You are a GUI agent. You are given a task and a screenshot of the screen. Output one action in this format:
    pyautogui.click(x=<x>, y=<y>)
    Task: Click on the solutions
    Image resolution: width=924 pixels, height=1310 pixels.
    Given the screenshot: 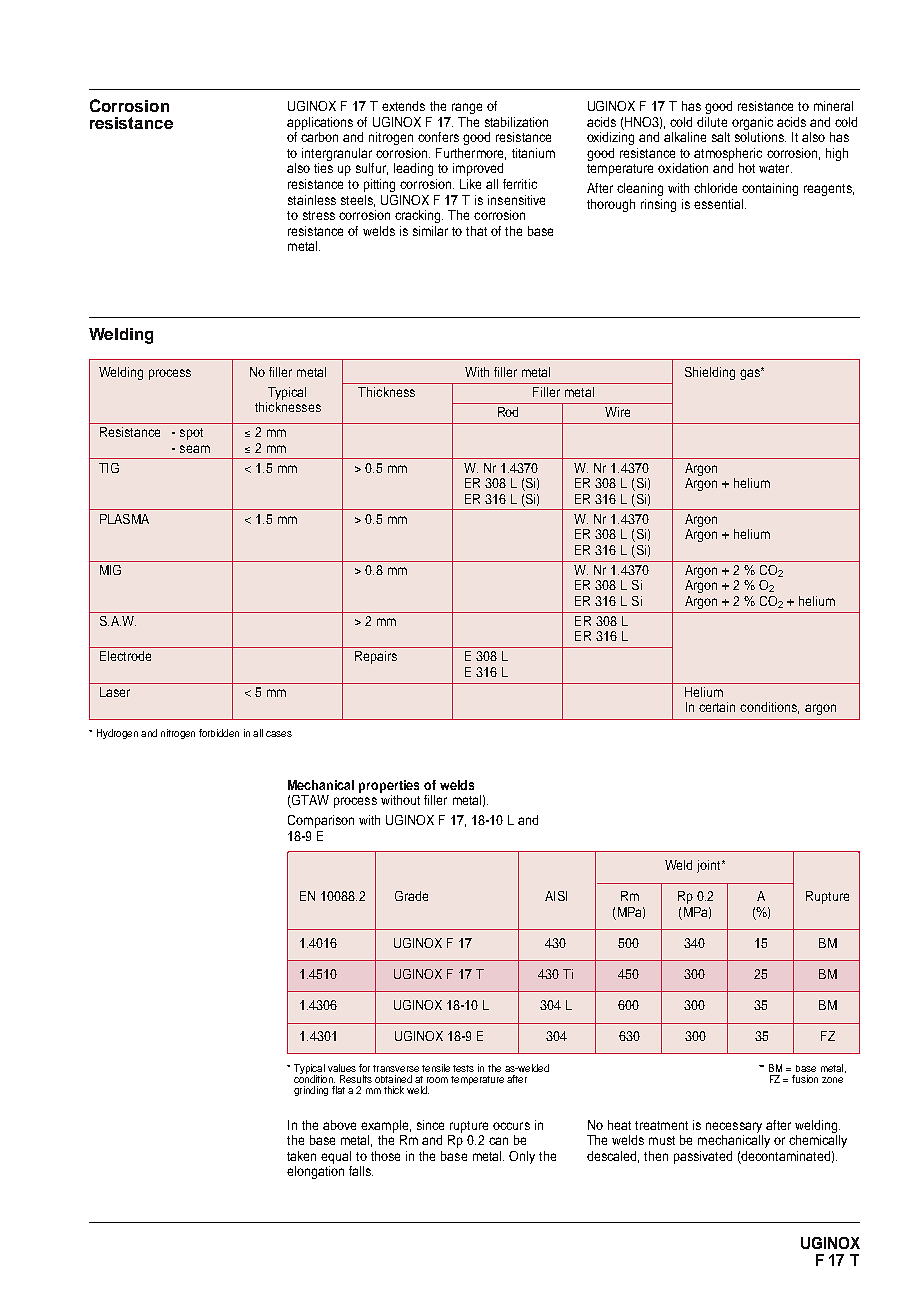 What is the action you would take?
    pyautogui.click(x=760, y=137)
